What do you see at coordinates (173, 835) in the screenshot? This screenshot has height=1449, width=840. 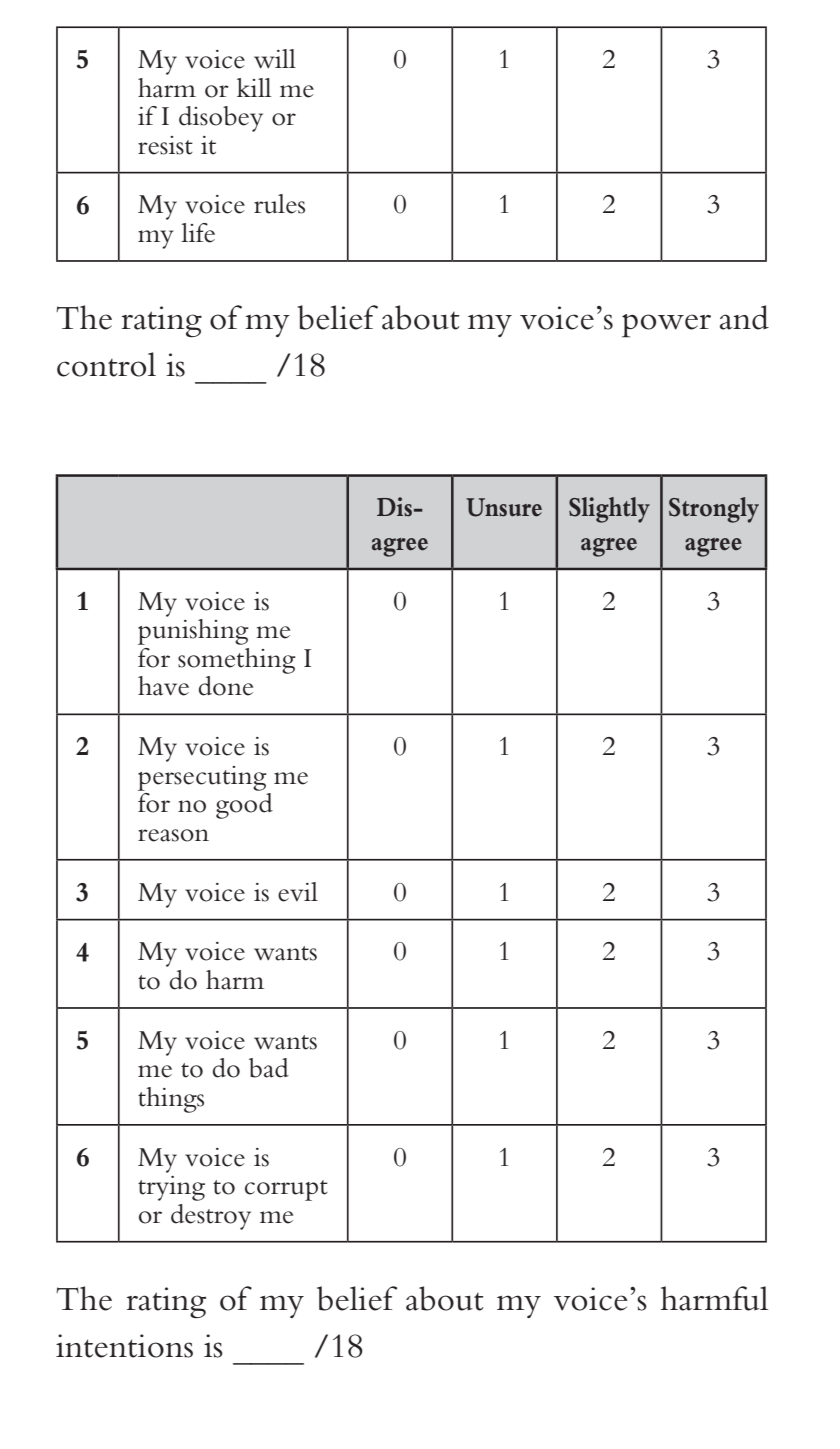 I see `reason` at bounding box center [173, 835].
